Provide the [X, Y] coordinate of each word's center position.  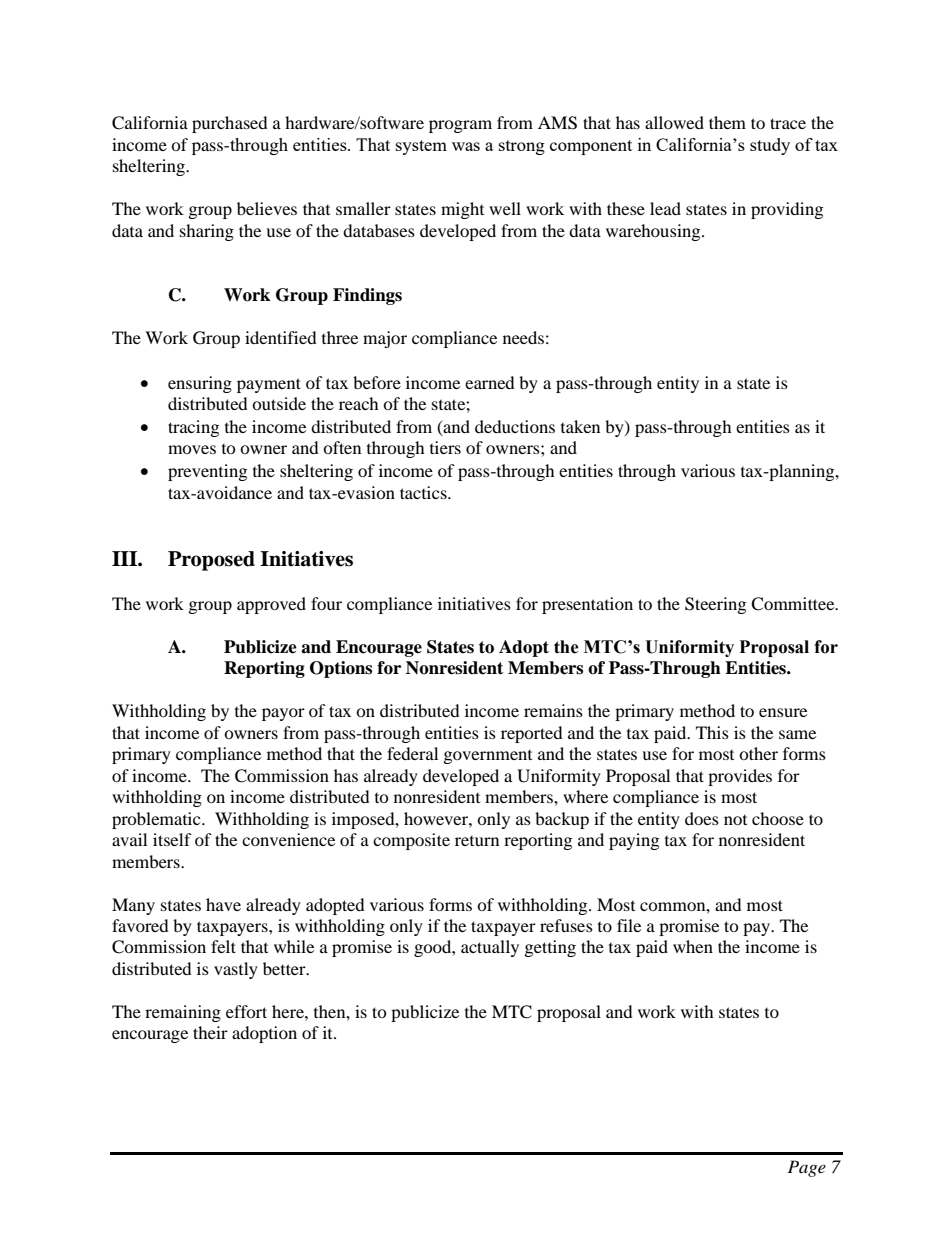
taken [580, 426]
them [727, 122]
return [477, 841]
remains [553, 710]
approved [271, 605]
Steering [715, 605]
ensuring [200, 384]
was [466, 146]
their [210, 1032]
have [223, 904]
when [693, 946]
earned [490, 382]
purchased [230, 124]
